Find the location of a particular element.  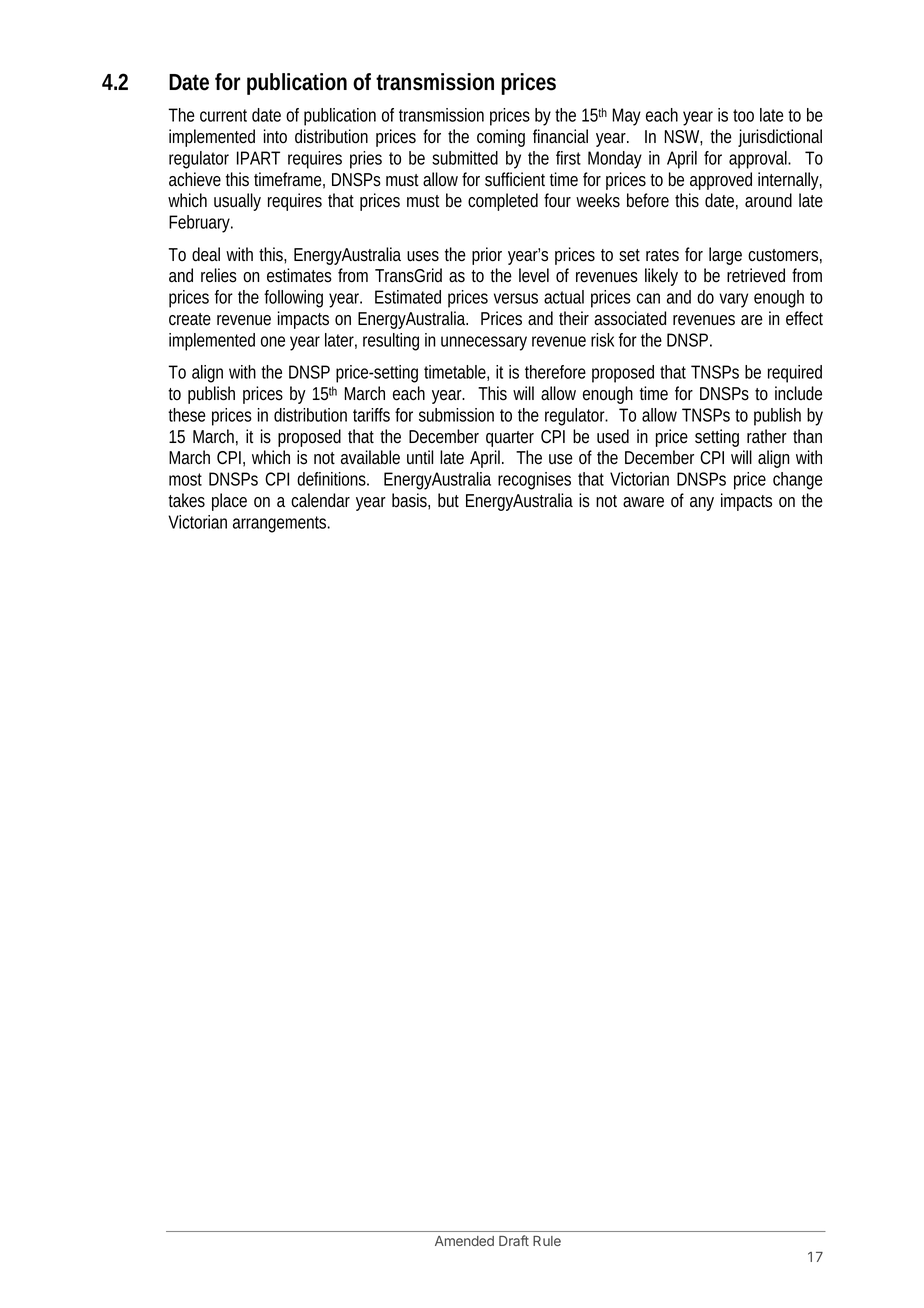

rather is located at coordinates (767, 436).
